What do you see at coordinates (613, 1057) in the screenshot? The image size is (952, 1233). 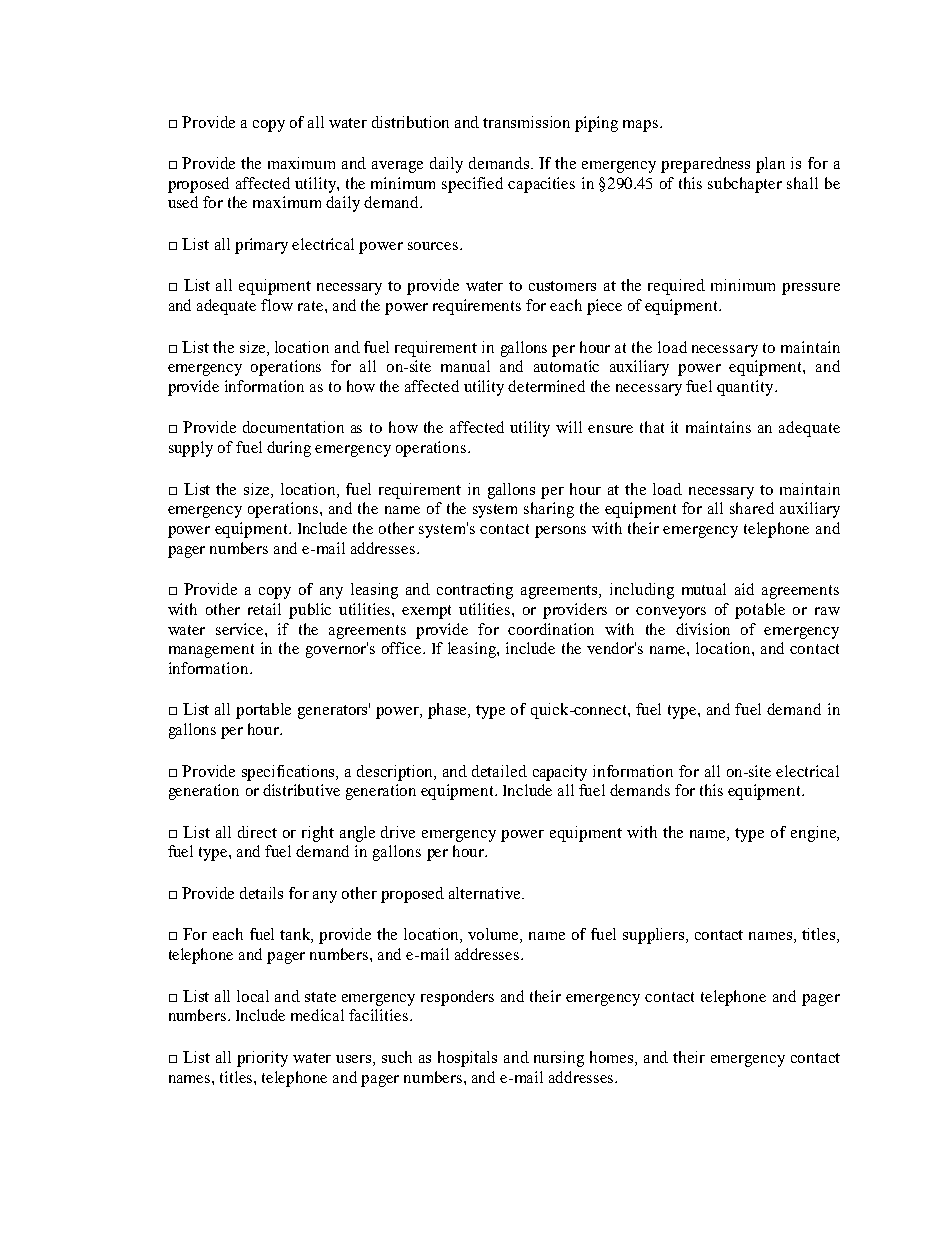 I see `homes` at bounding box center [613, 1057].
